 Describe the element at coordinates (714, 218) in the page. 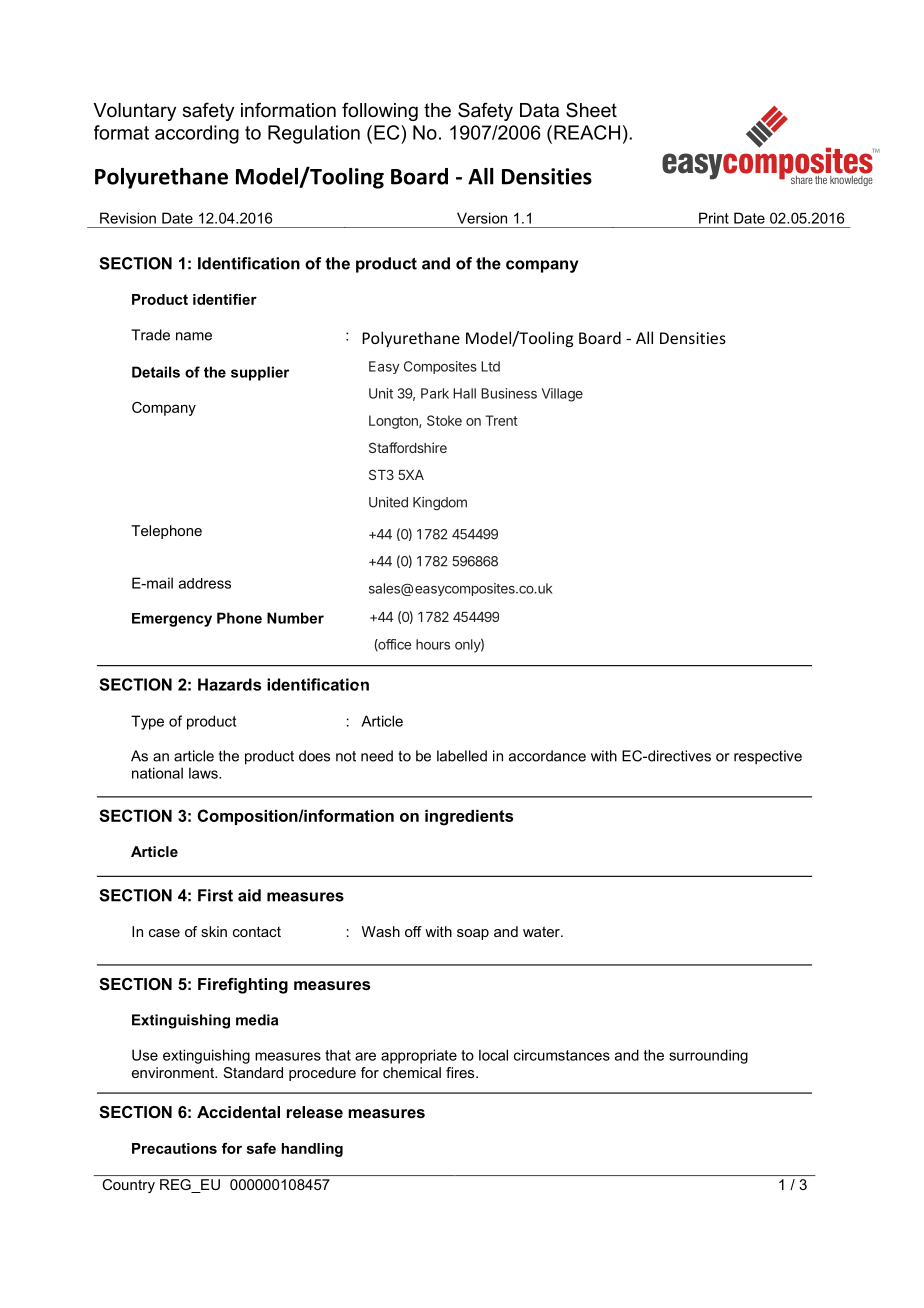

I see `Print` at that location.
